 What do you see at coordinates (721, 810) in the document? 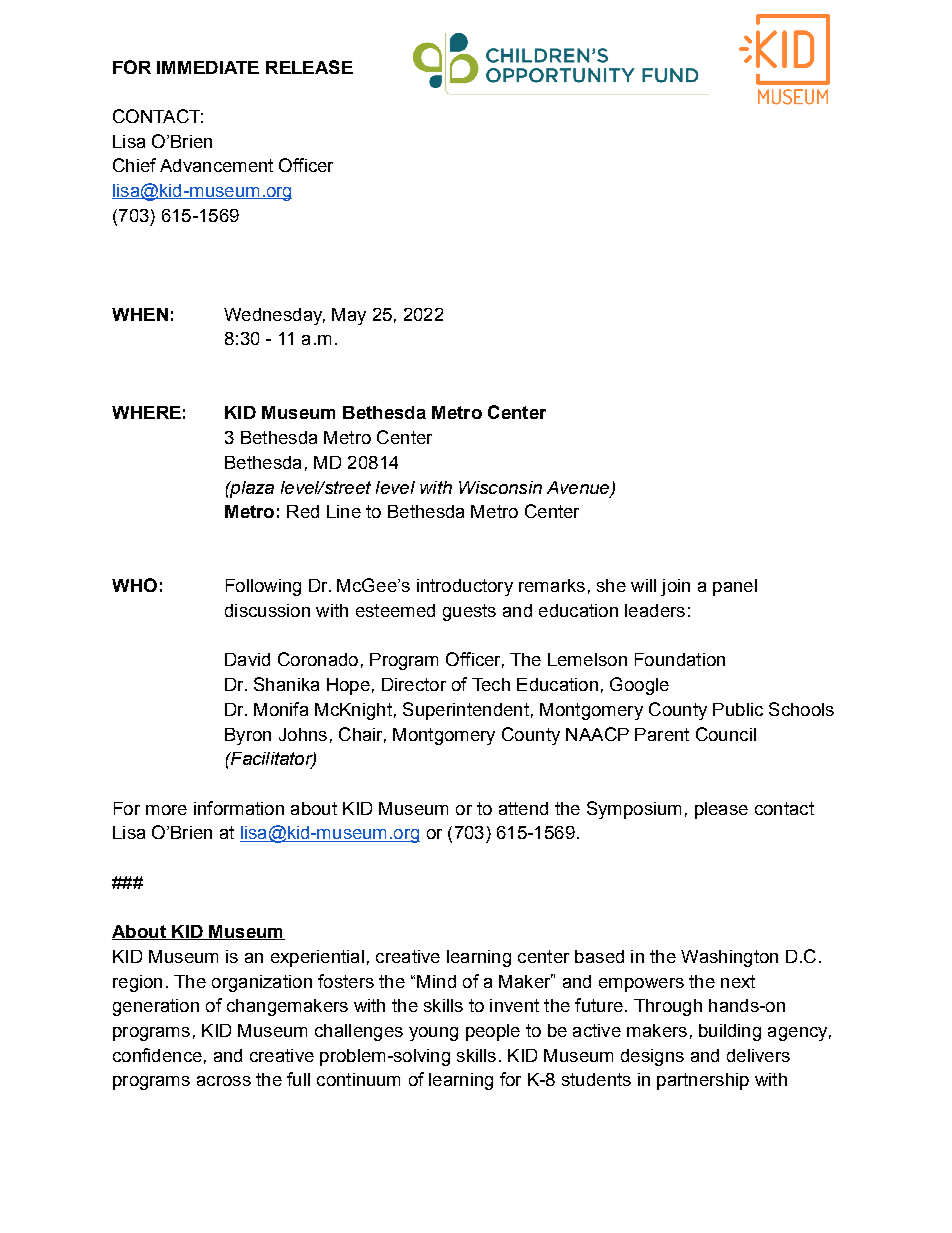
I see `please` at bounding box center [721, 810].
